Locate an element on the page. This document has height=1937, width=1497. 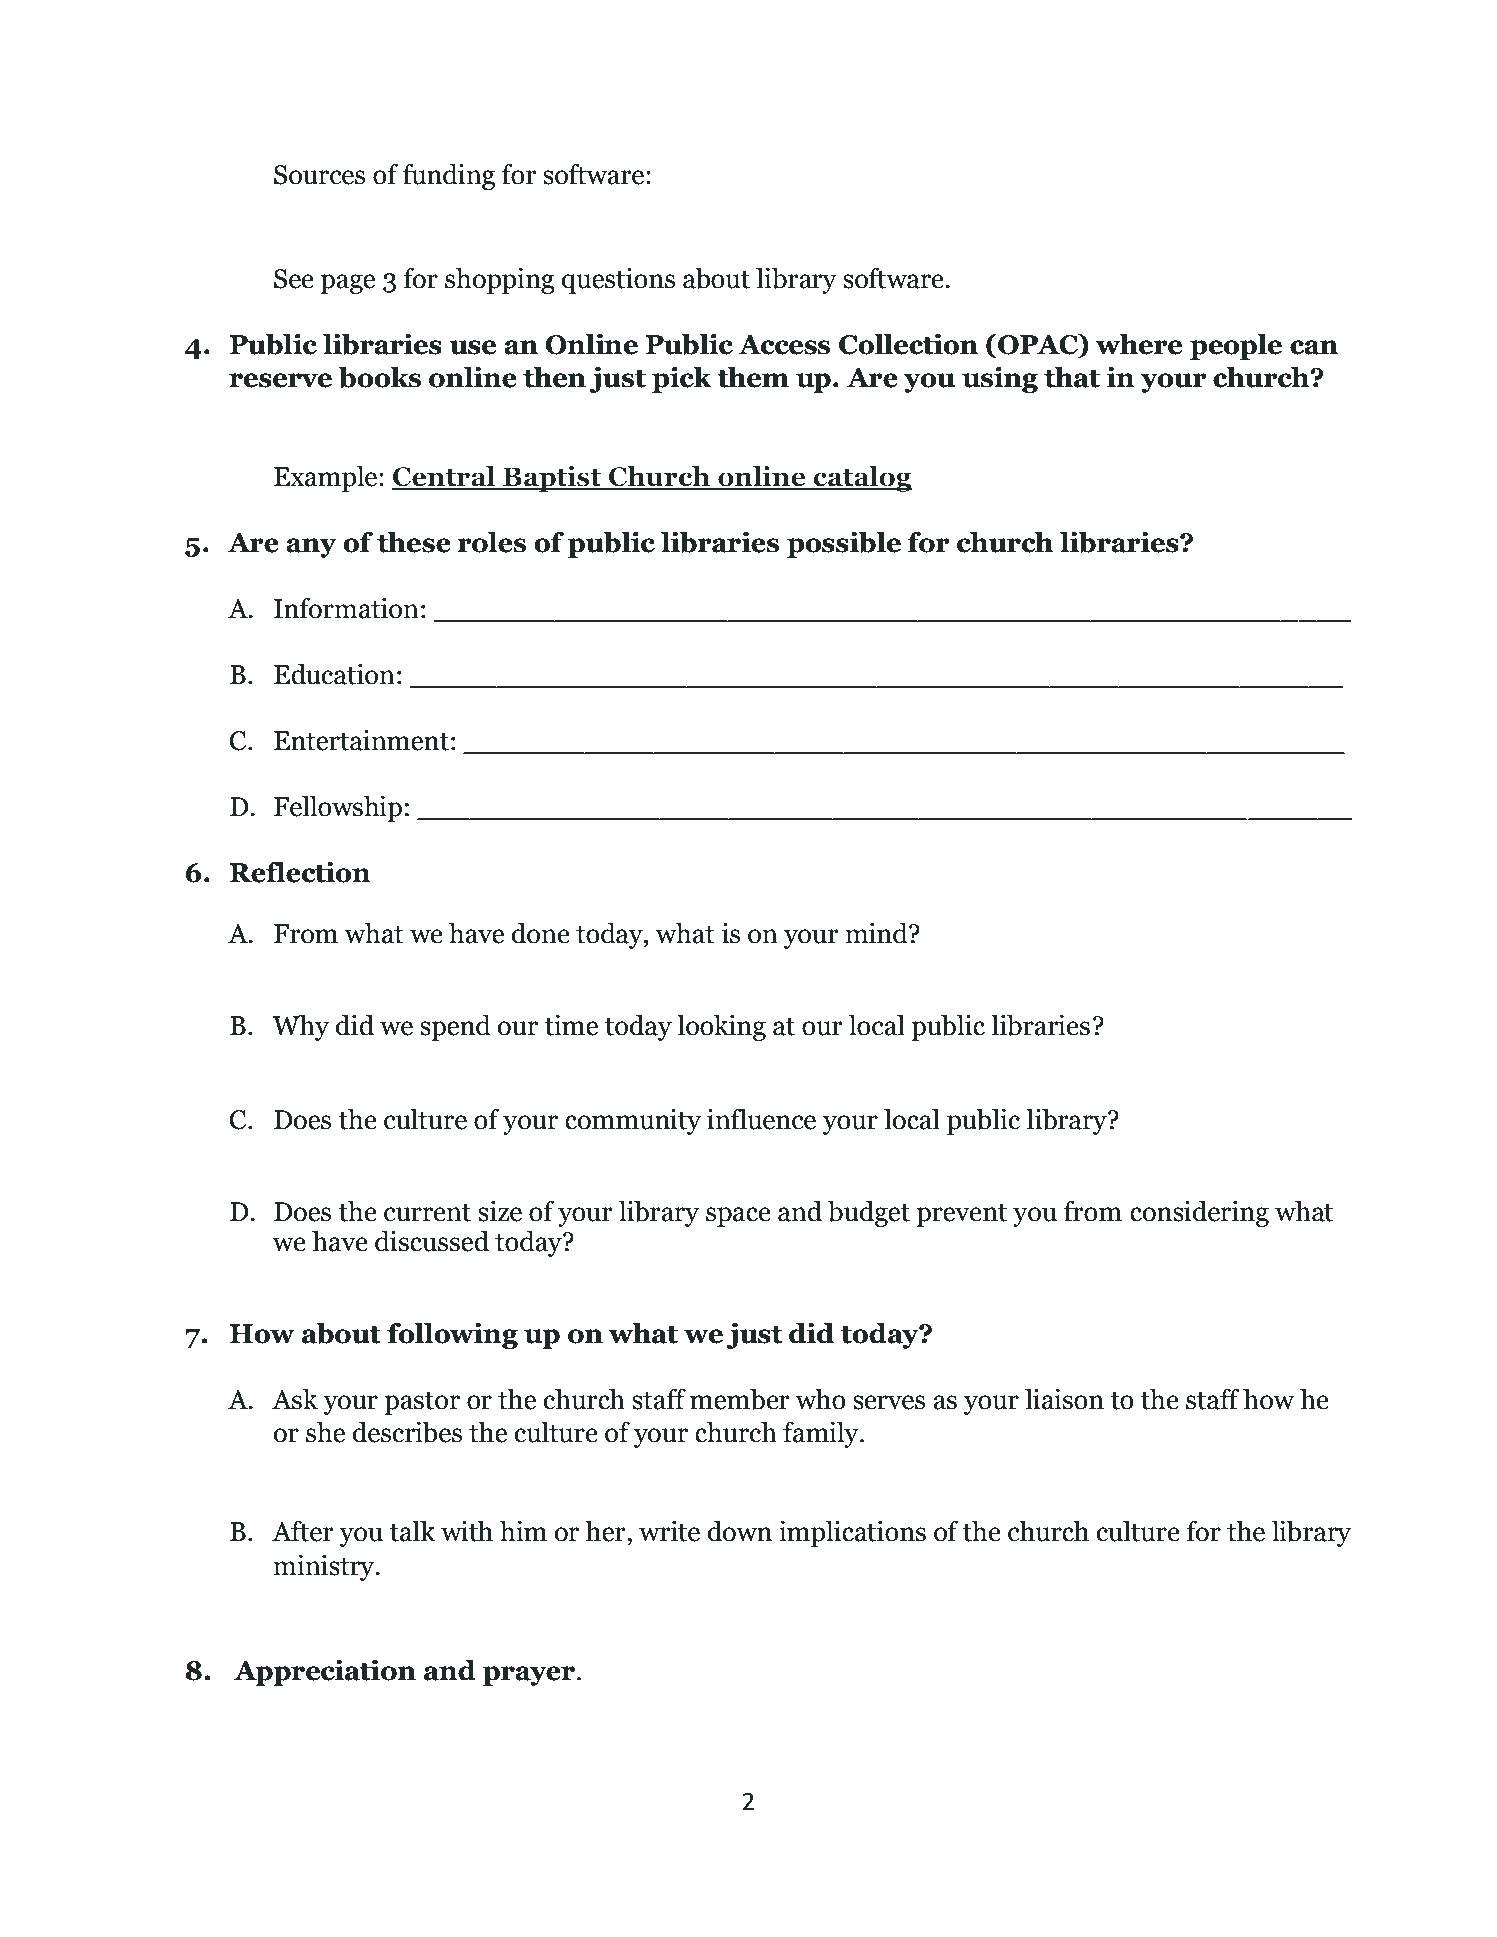
implications is located at coordinates (852, 1533).
